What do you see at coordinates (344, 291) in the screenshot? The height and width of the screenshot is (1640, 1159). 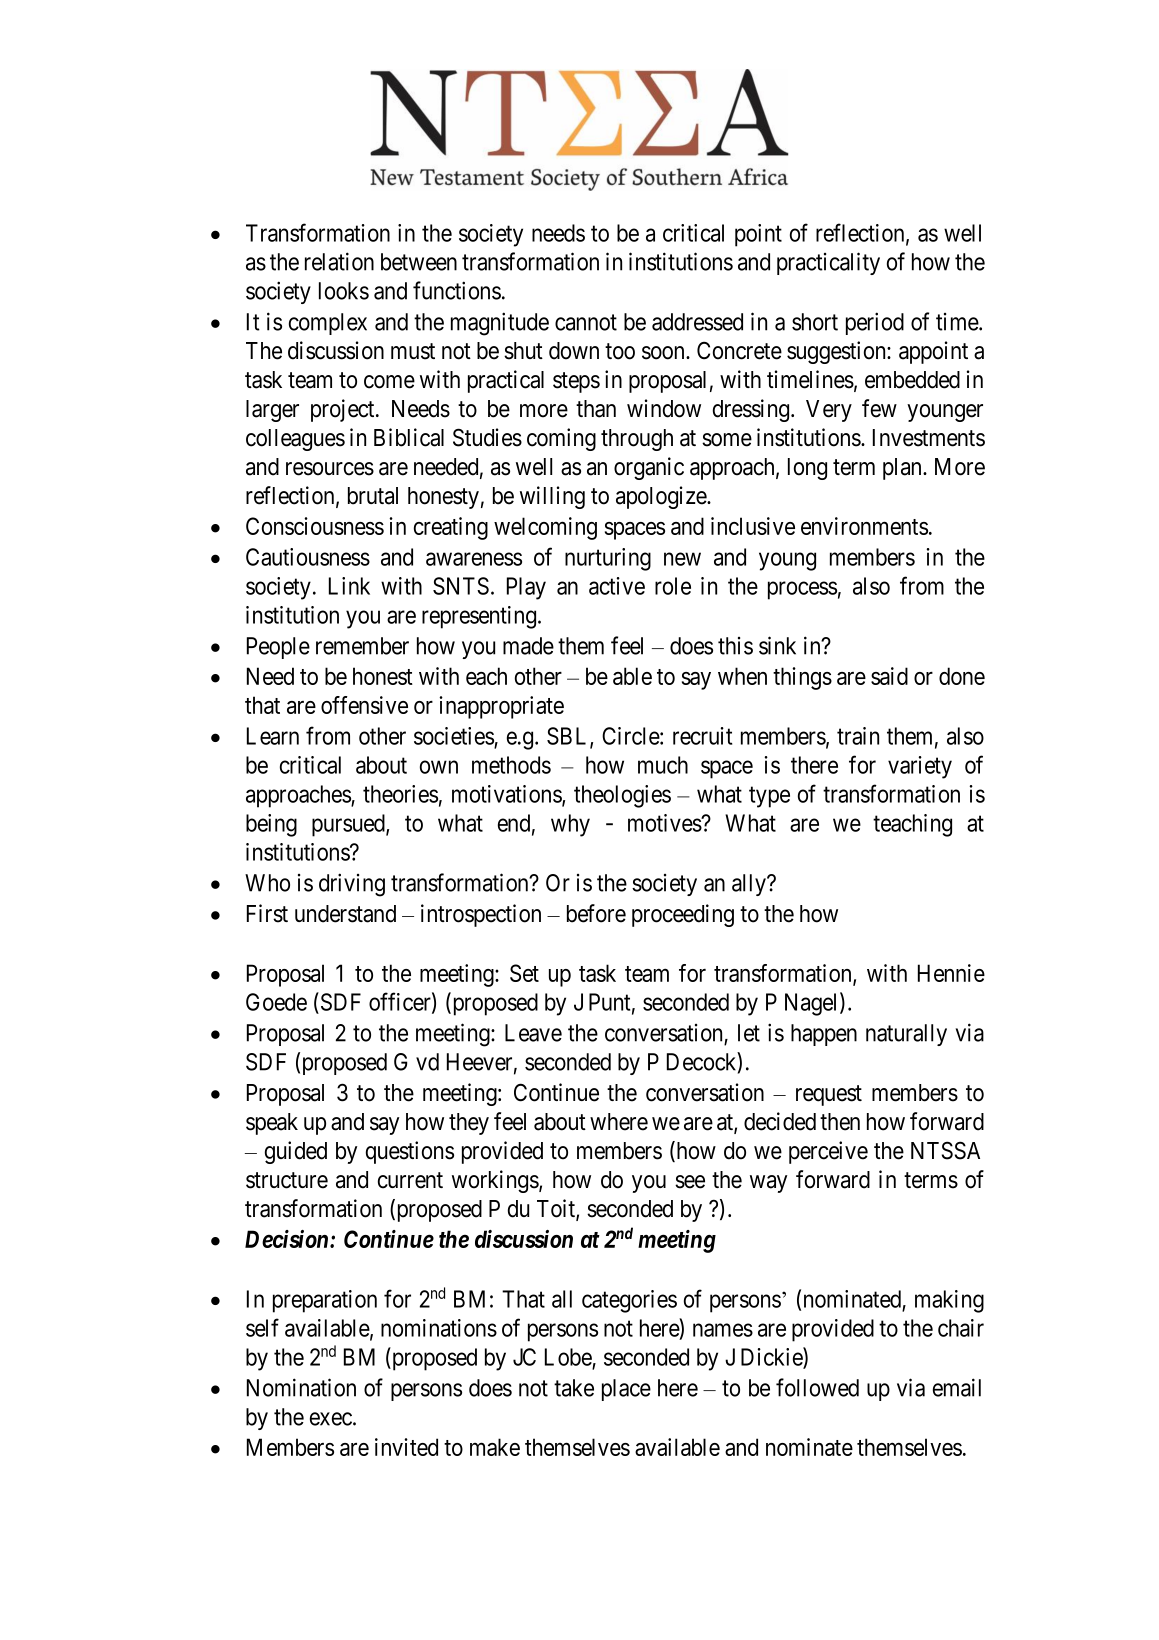 I see `looks` at bounding box center [344, 291].
